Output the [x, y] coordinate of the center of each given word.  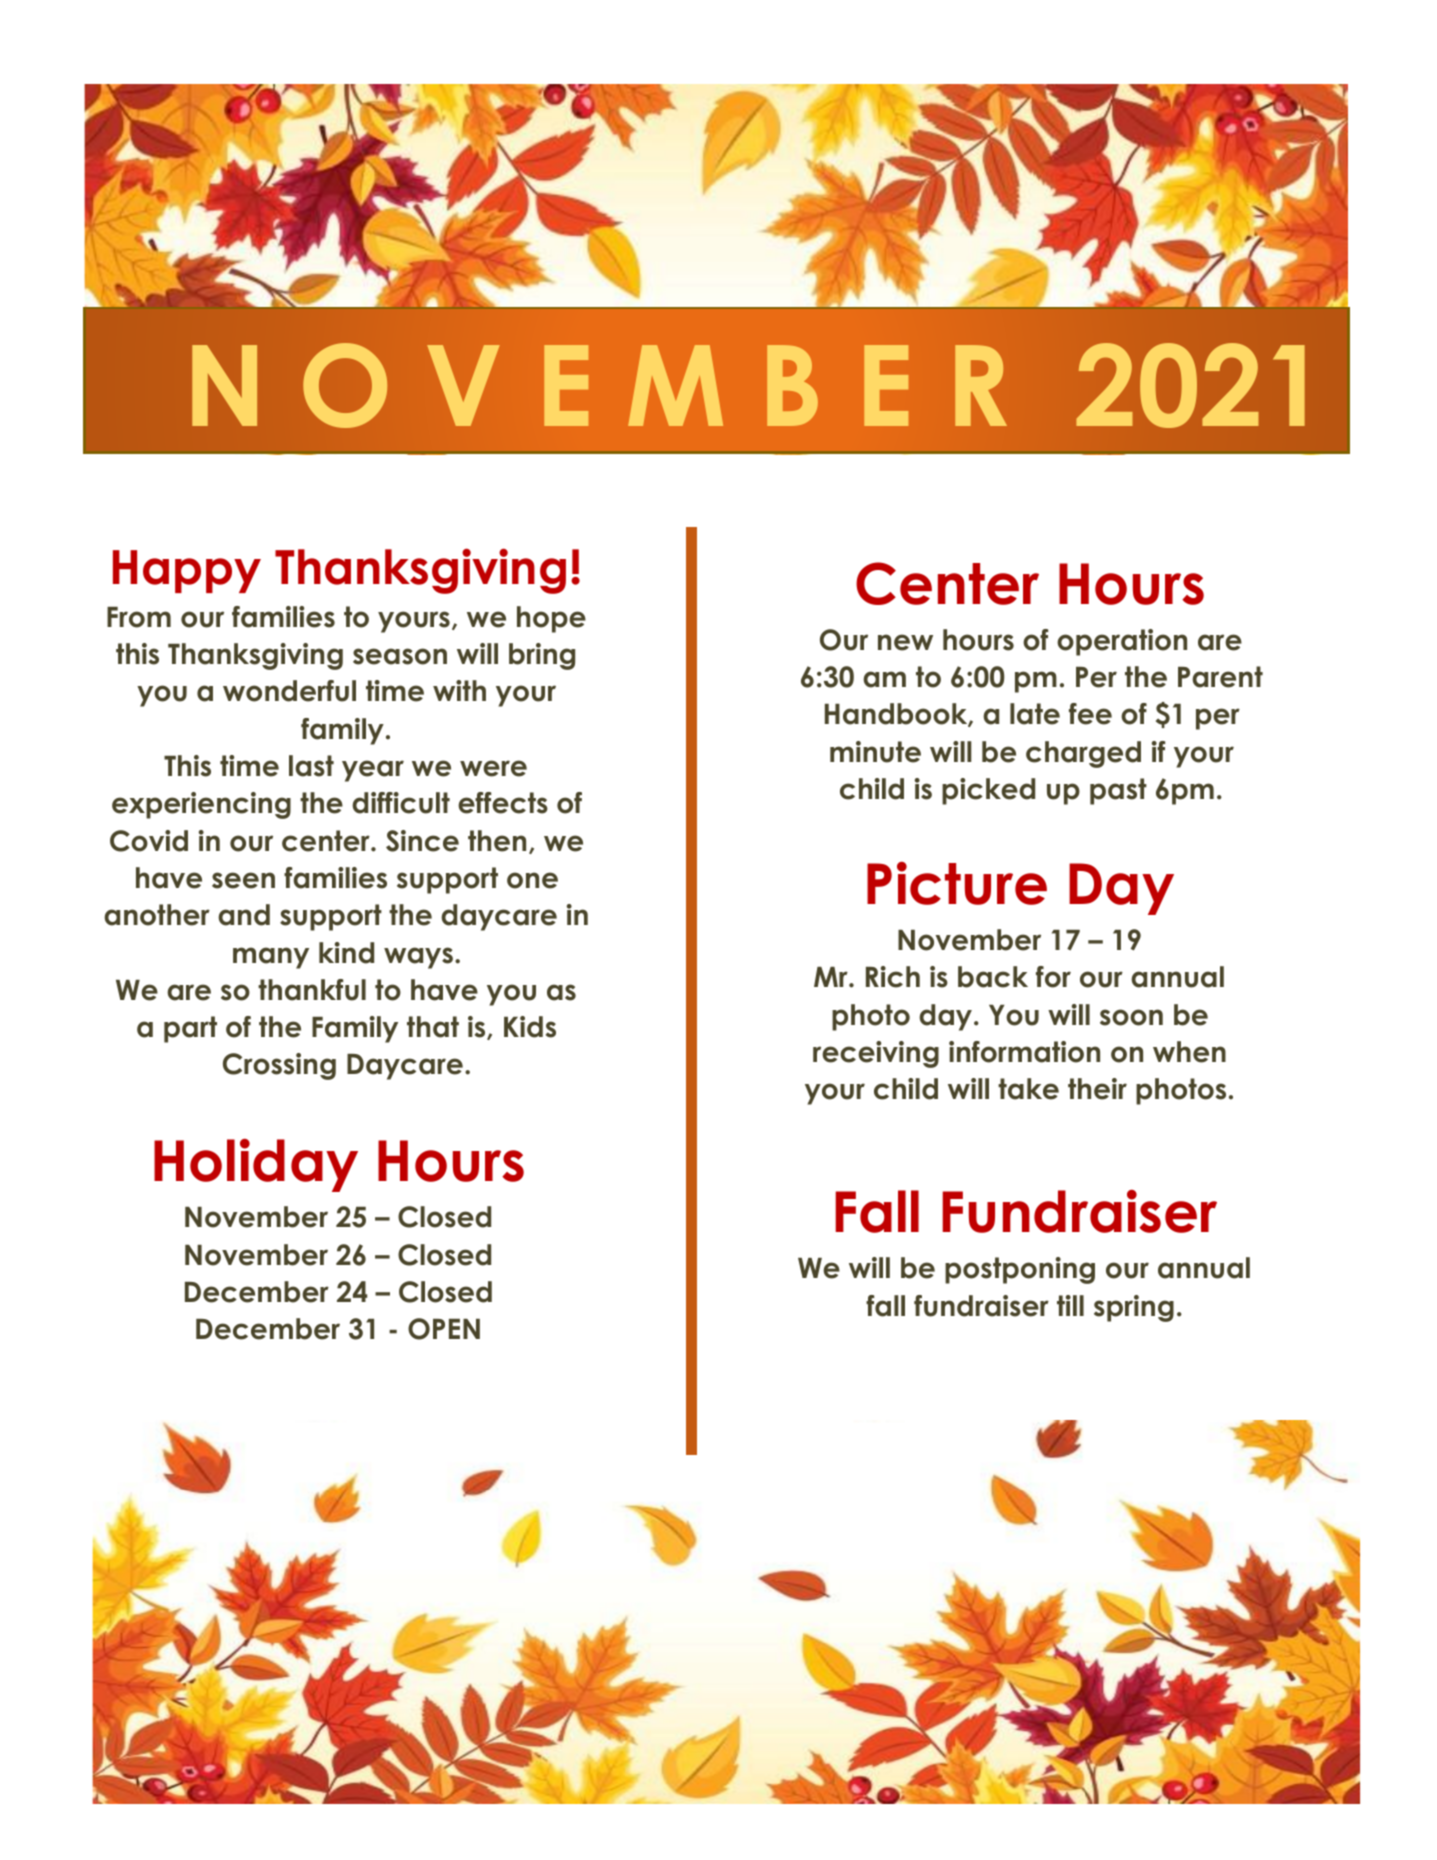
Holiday [256, 1165]
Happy [187, 571]
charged [1083, 754]
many [271, 958]
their [1097, 1089]
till [1070, 1305]
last [311, 766]
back [993, 977]
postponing [1020, 1270]
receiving [876, 1054]
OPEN [444, 1329]
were [493, 768]
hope [551, 619]
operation [1122, 642]
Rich [893, 977]
